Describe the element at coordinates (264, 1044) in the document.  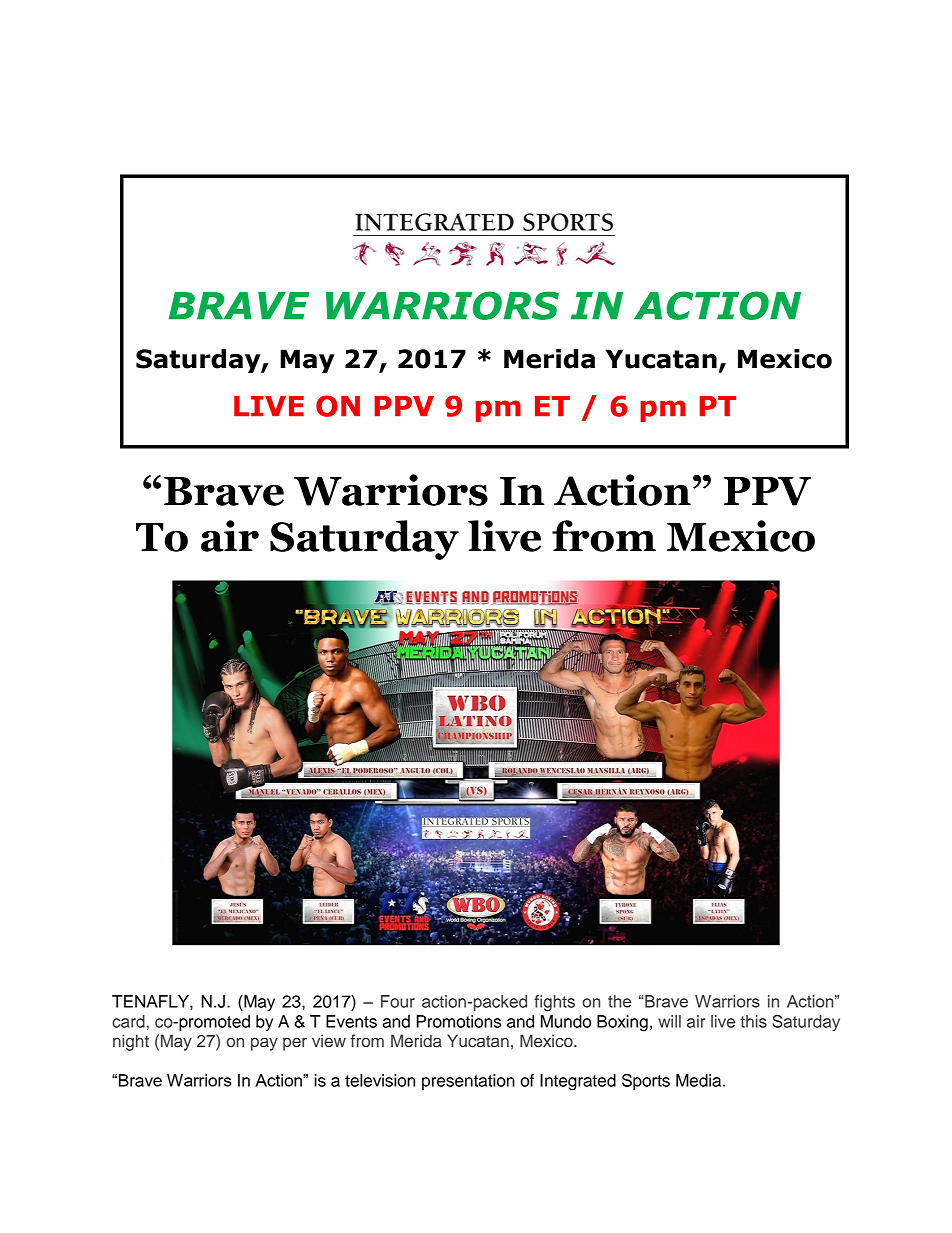
I see `pay` at that location.
